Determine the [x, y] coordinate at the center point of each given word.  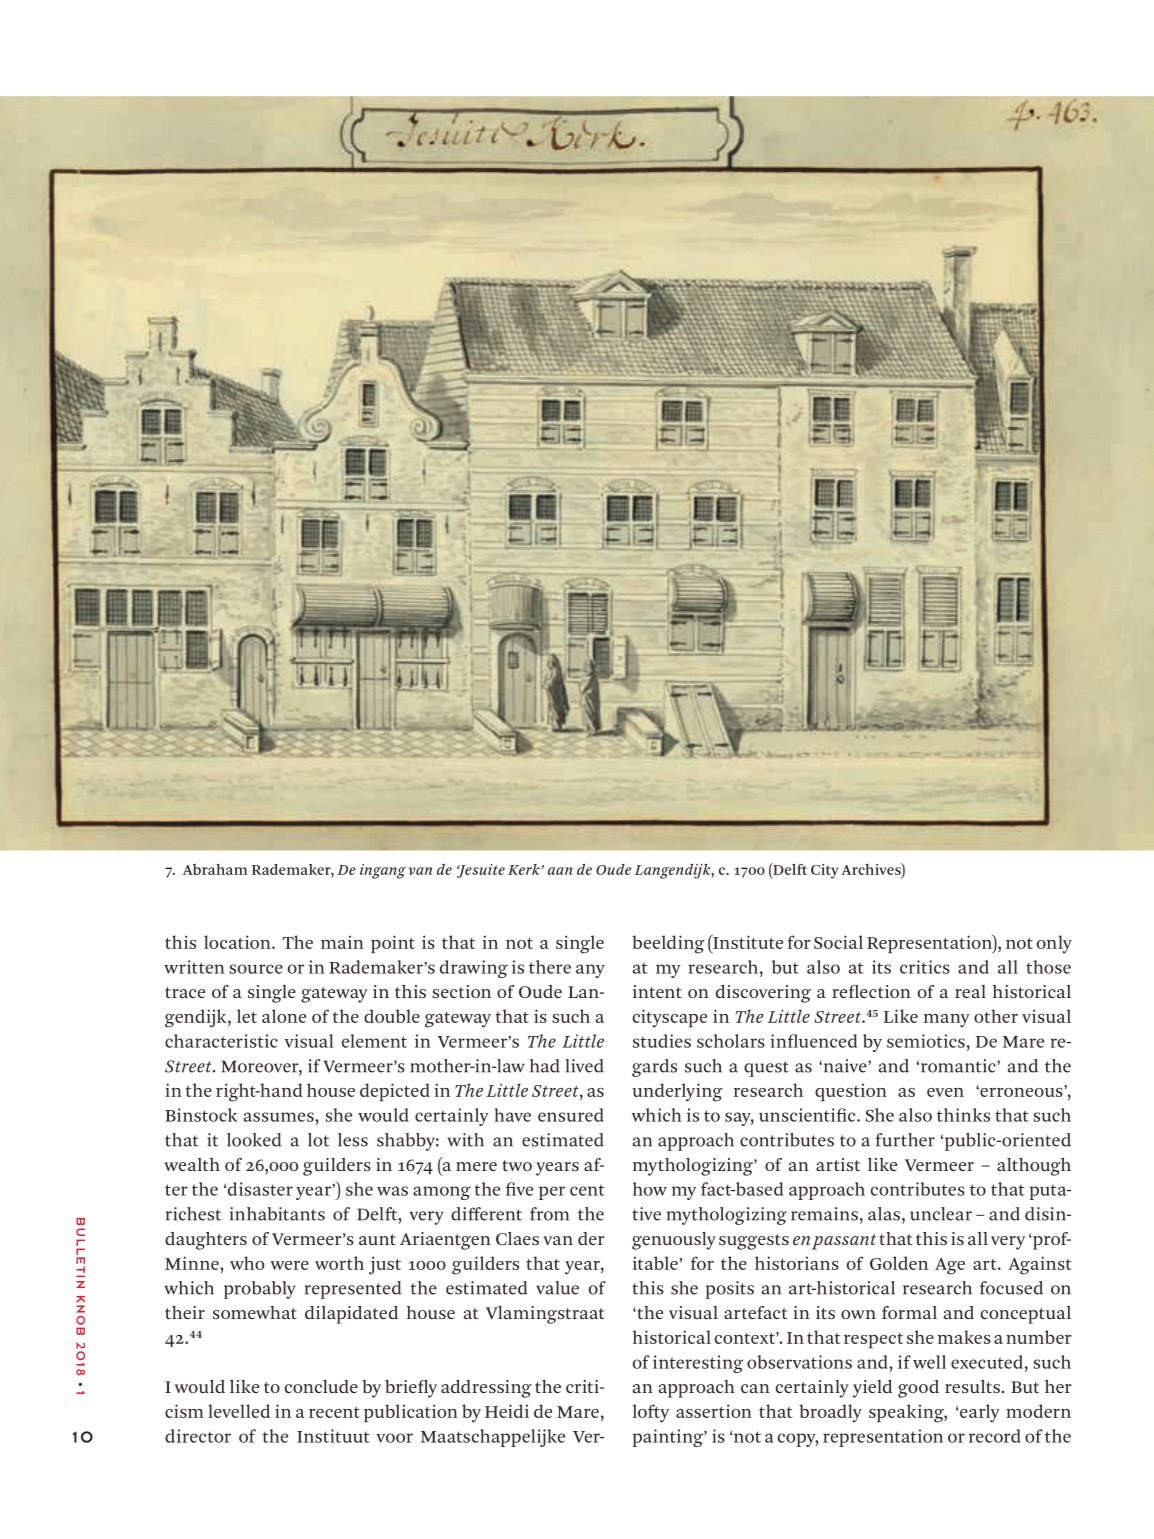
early [978, 1413]
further [905, 1140]
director [198, 1436]
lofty [651, 1413]
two [517, 1165]
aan [560, 871]
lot [318, 1140]
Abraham [215, 869]
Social [838, 942]
